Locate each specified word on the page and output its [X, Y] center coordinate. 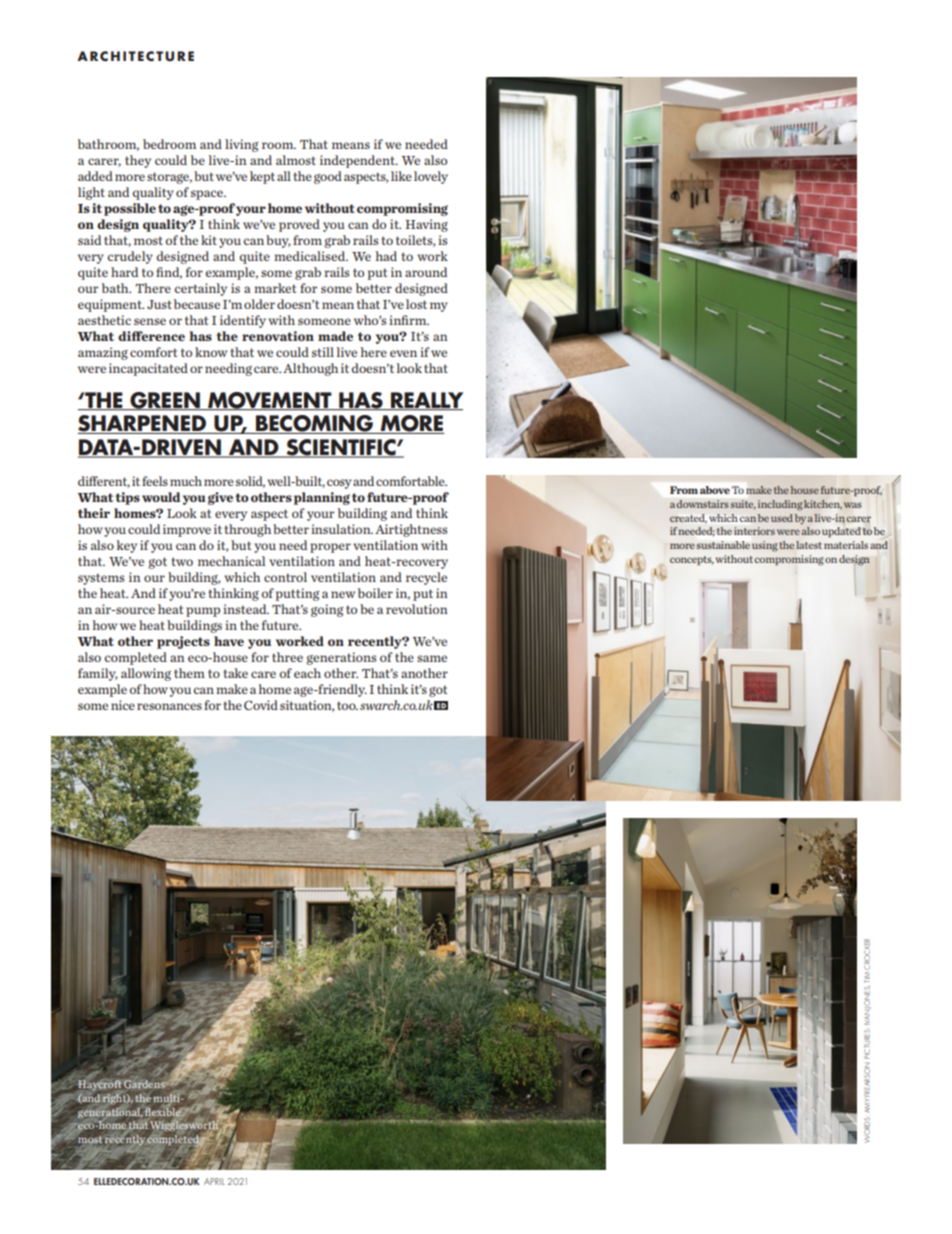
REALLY [426, 401]
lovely [431, 177]
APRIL [214, 1181]
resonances [169, 706]
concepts [692, 560]
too [347, 705]
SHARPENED [143, 424]
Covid [261, 705]
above [715, 490]
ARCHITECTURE [135, 56]
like [401, 176]
